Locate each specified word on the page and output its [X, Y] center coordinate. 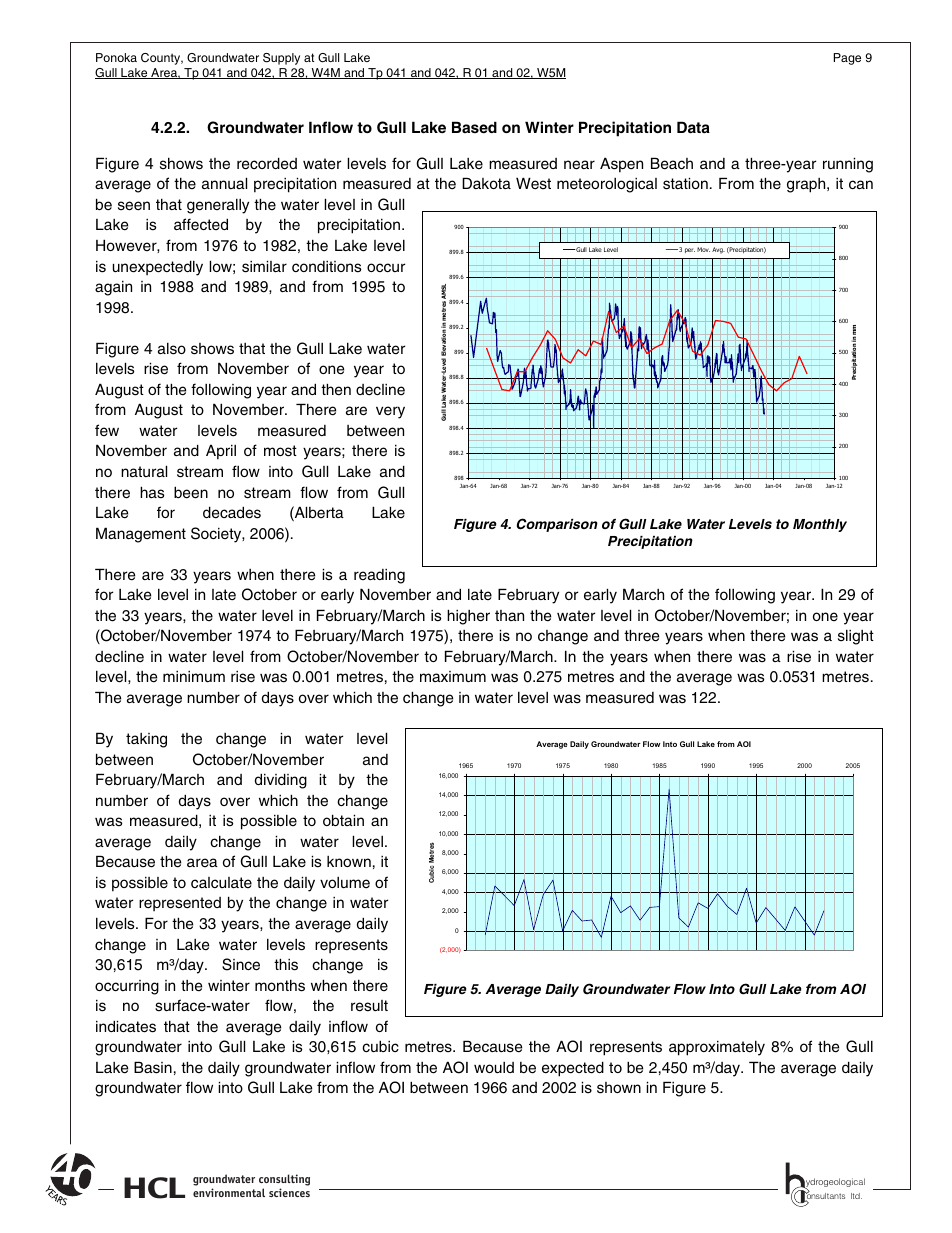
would [494, 1067]
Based [474, 127]
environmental [229, 1192]
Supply [281, 59]
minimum [194, 677]
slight [856, 637]
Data [693, 127]
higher [468, 617]
